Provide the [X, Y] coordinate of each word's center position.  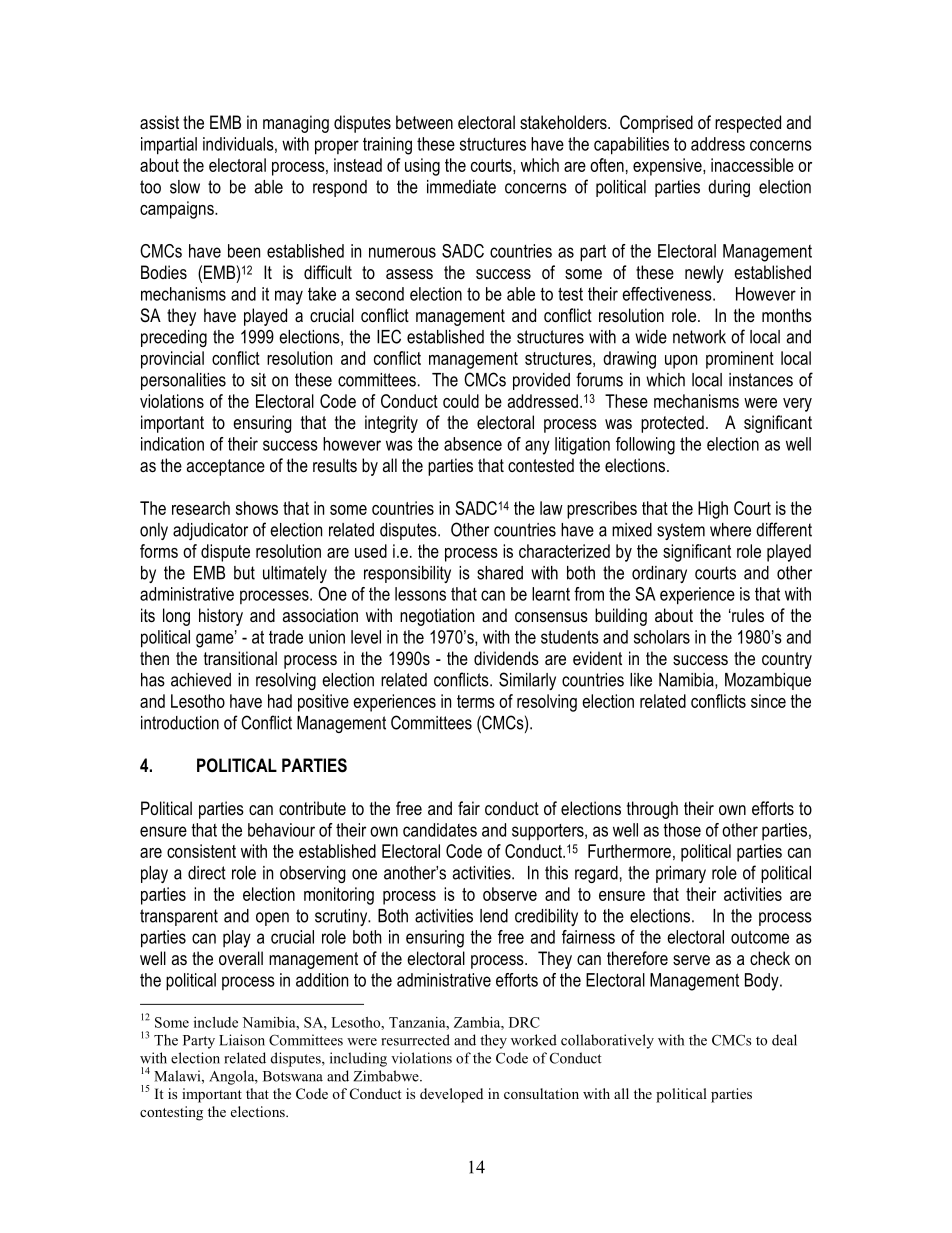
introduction [180, 723]
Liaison [242, 1040]
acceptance [226, 467]
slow [185, 187]
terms [476, 701]
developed [451, 1095]
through [652, 810]
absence [473, 444]
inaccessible [752, 165]
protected [672, 424]
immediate [461, 187]
